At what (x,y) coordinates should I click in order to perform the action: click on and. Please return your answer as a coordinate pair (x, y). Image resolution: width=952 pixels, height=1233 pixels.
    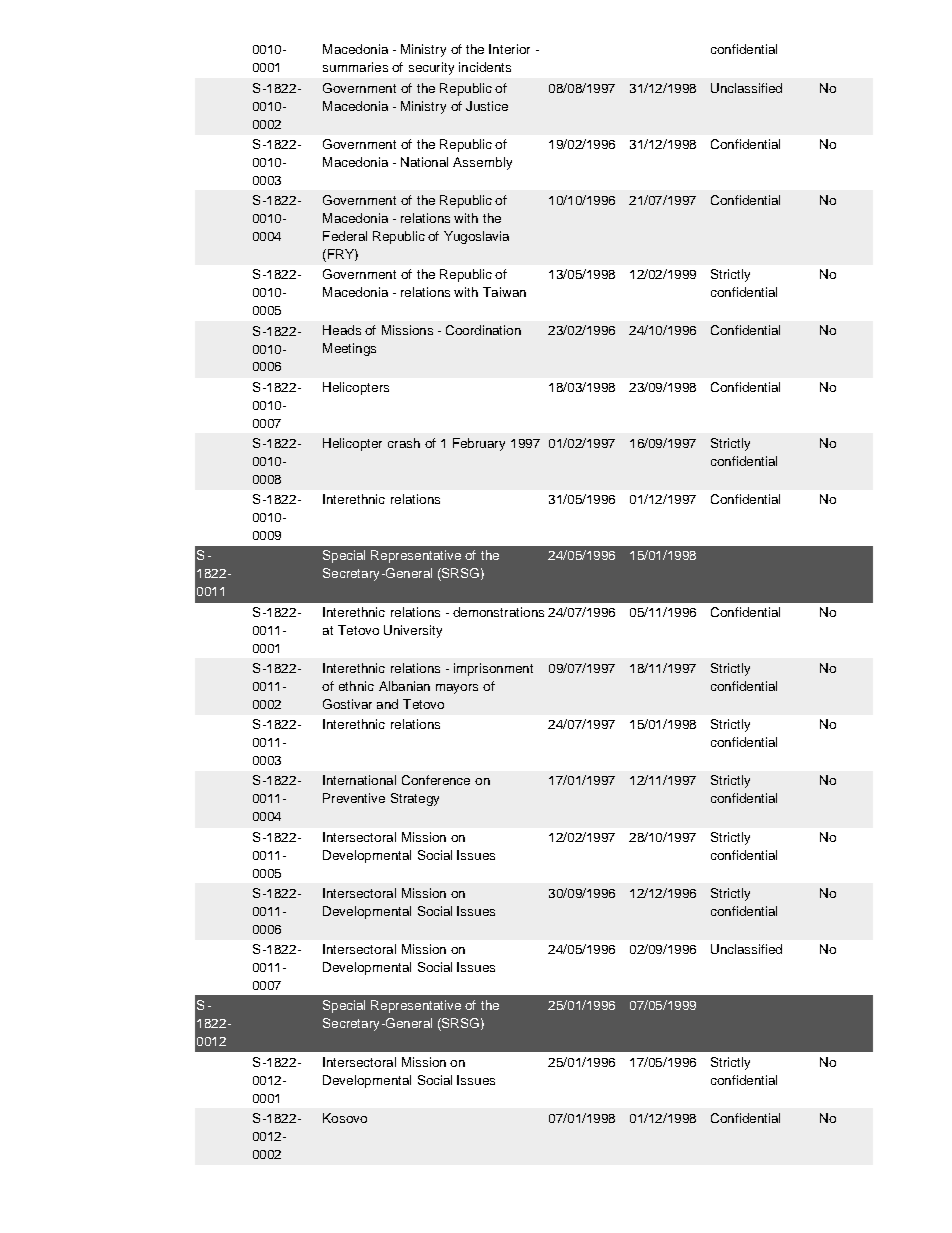
    Looking at the image, I should click on (387, 704).
